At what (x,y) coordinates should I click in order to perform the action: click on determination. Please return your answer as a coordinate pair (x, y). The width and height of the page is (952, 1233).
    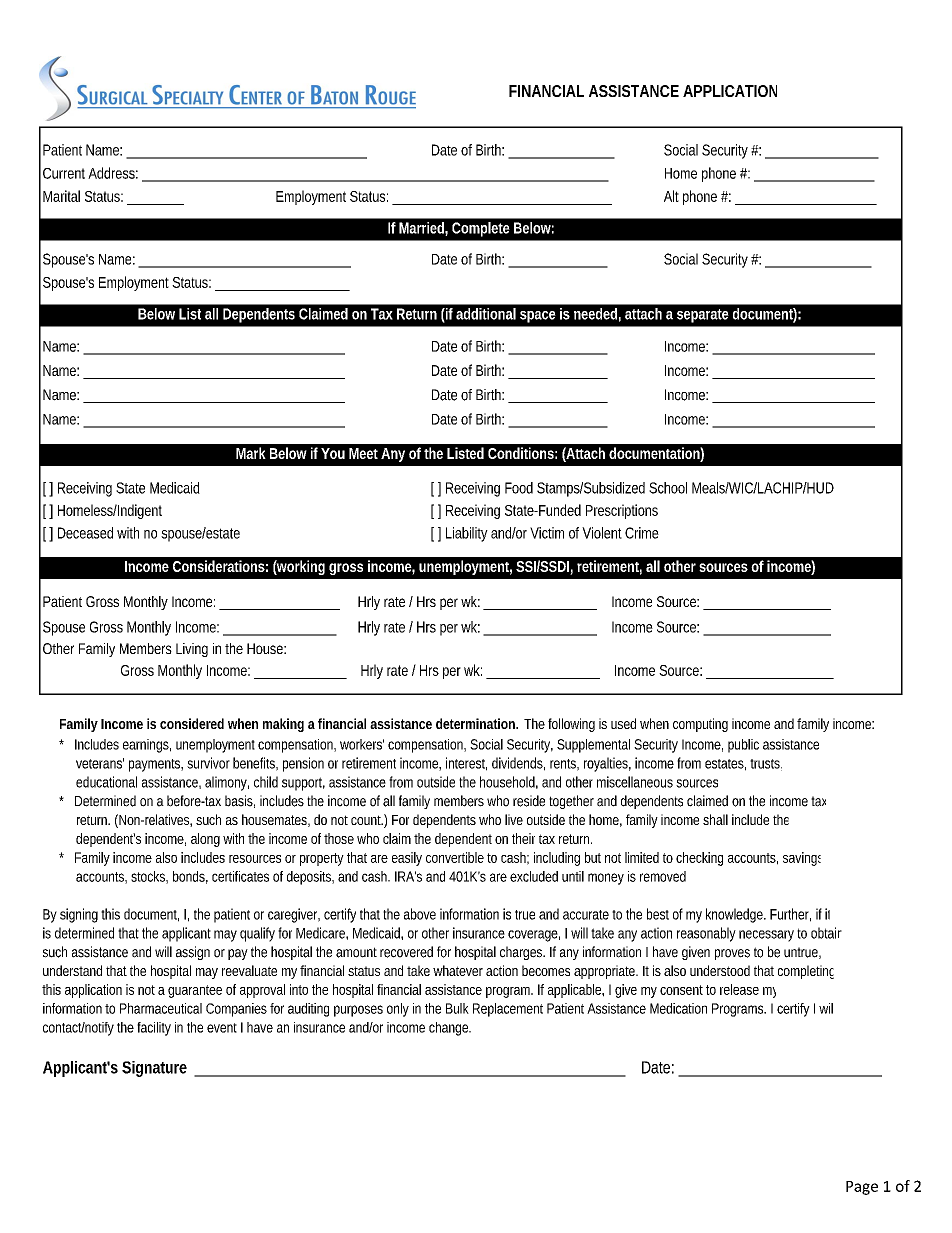
    Looking at the image, I should click on (477, 723).
